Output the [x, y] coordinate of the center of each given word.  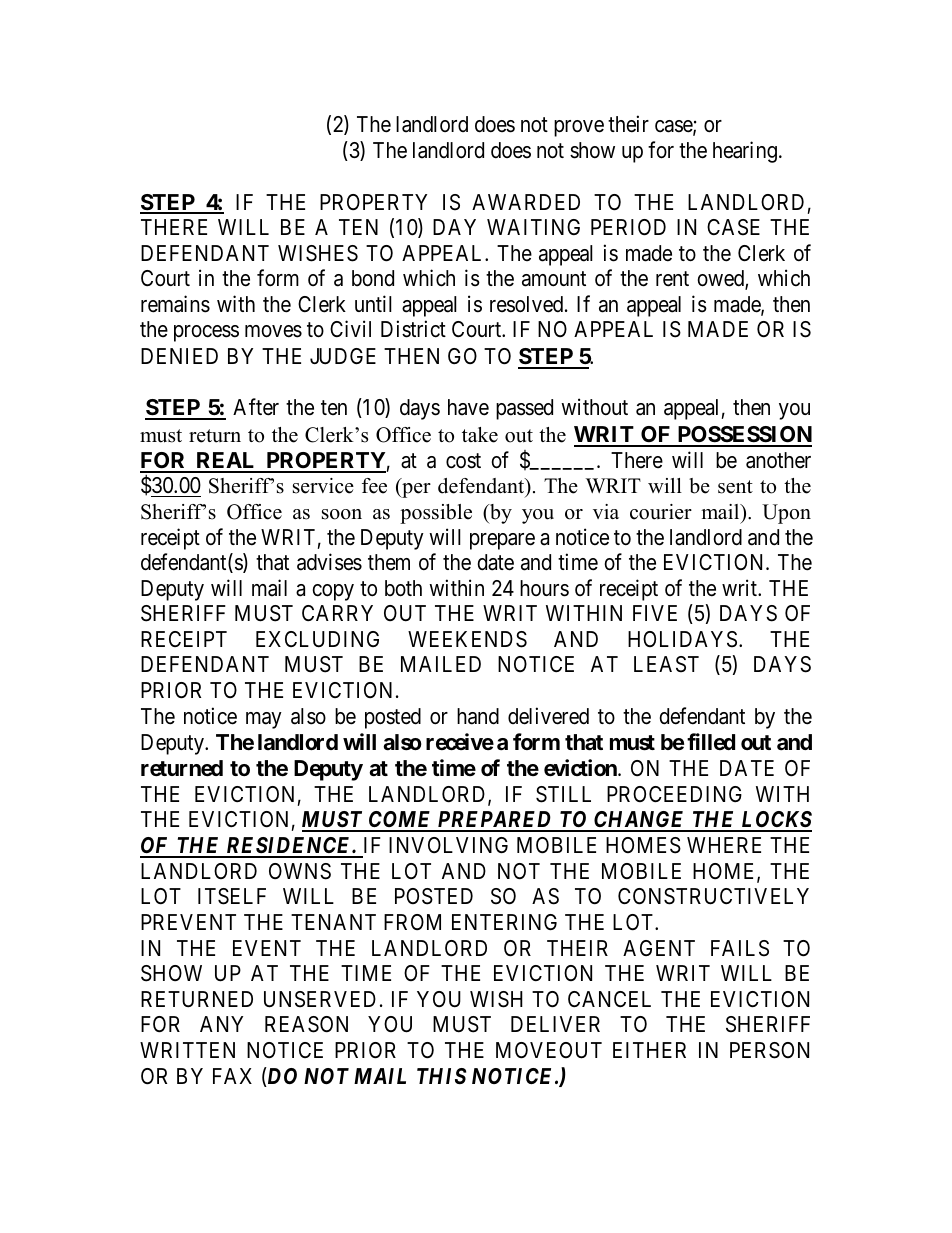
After [256, 407]
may [264, 720]
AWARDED [526, 202]
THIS [441, 1076]
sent [735, 487]
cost [463, 461]
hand [478, 716]
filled [711, 741]
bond [373, 278]
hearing [745, 152]
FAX [232, 1076]
